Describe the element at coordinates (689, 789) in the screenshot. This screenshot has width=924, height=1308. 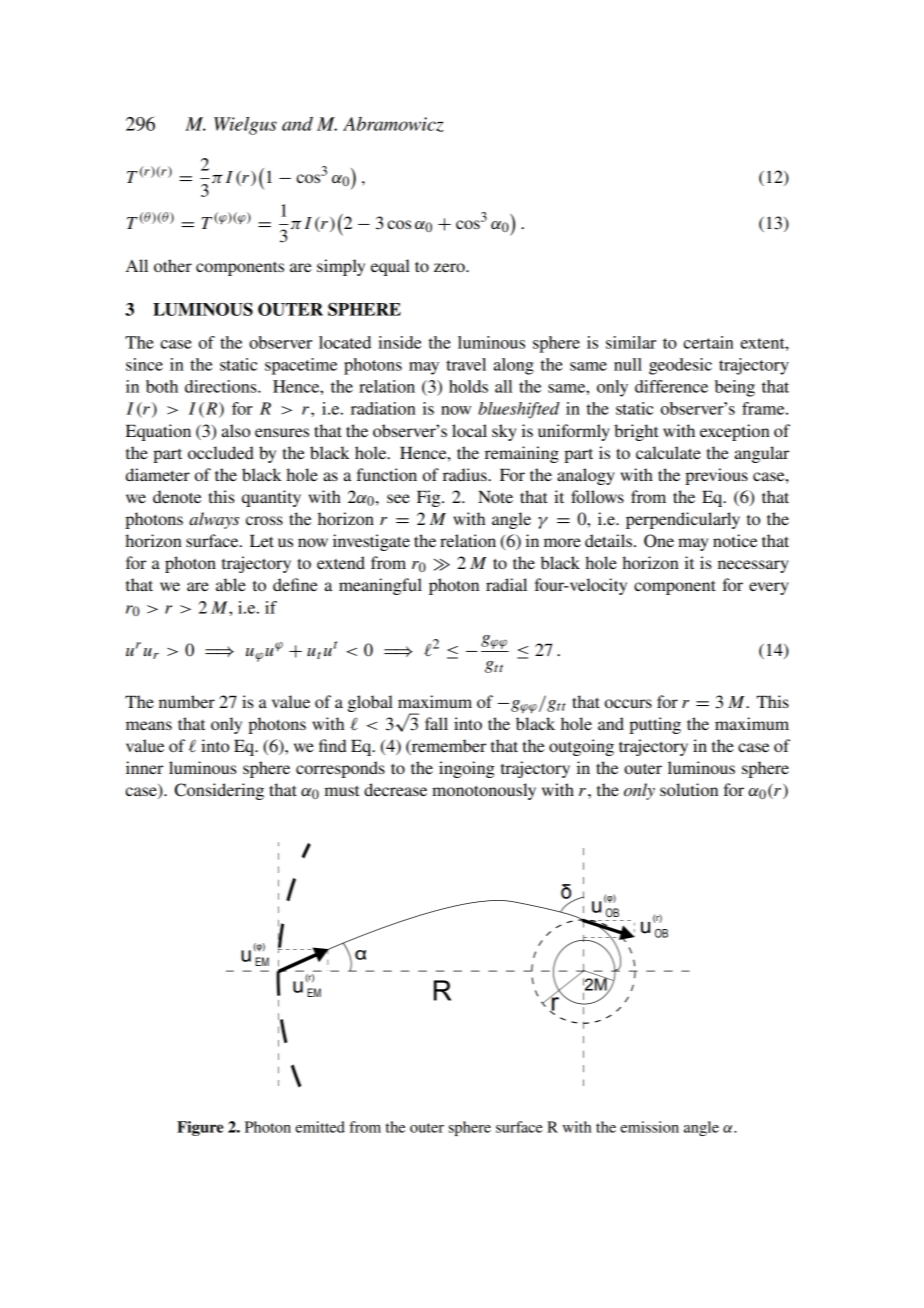
I see `solution` at that location.
